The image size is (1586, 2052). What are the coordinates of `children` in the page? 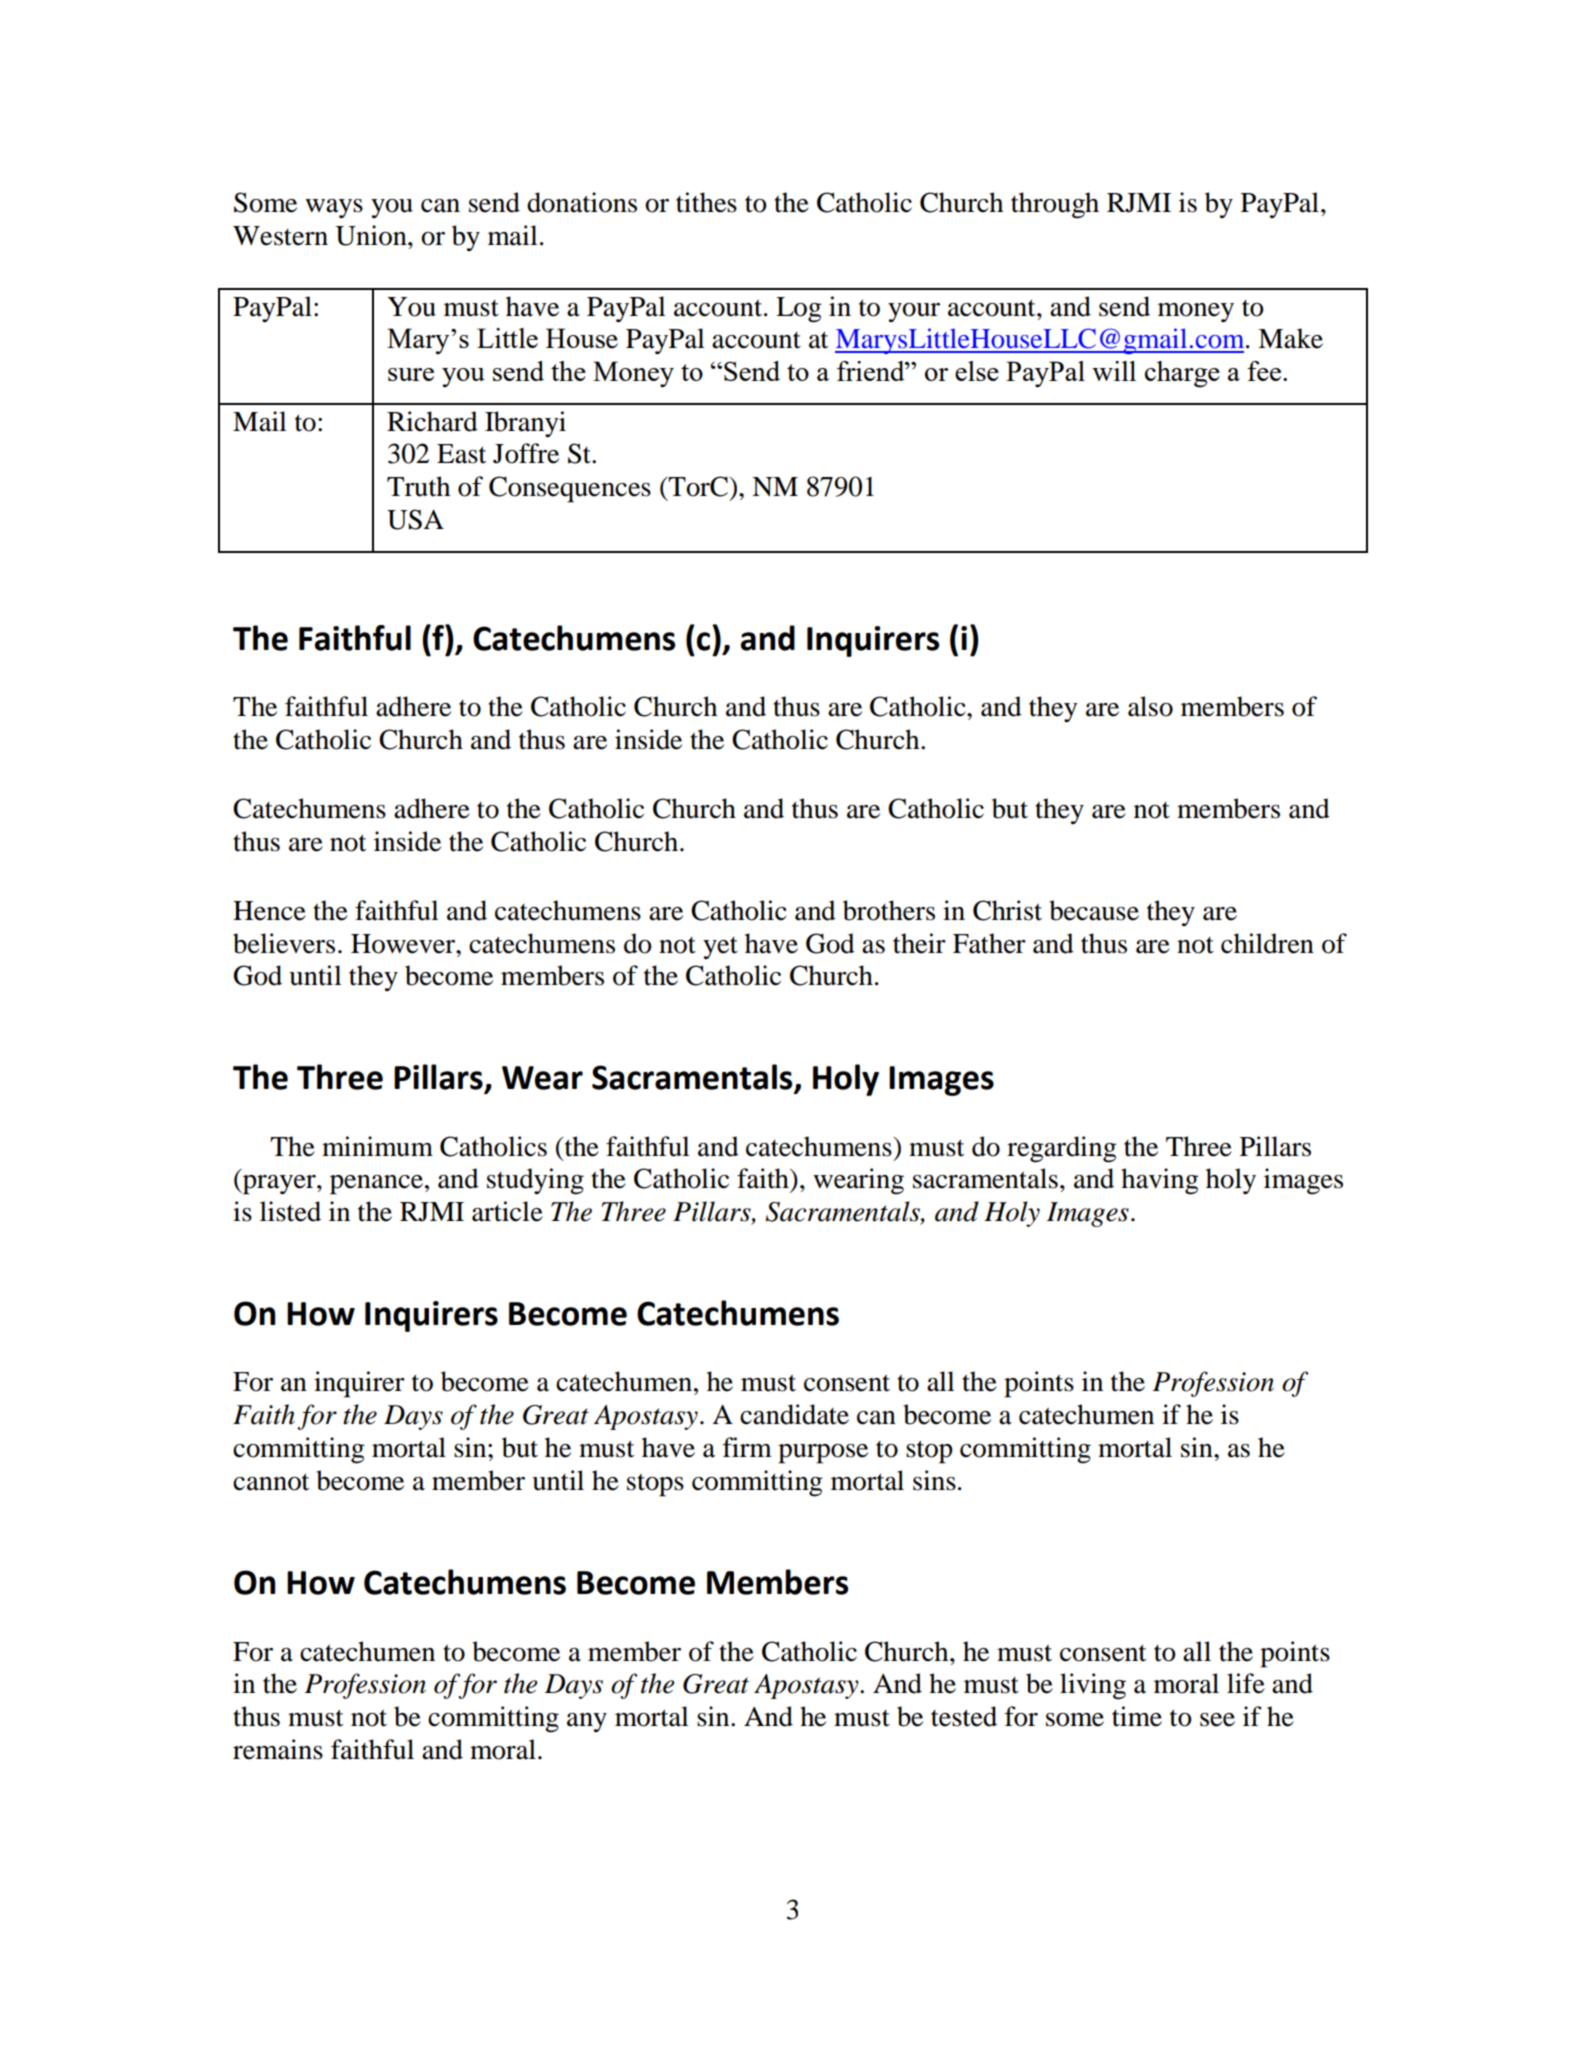 It's located at (1267, 943).
